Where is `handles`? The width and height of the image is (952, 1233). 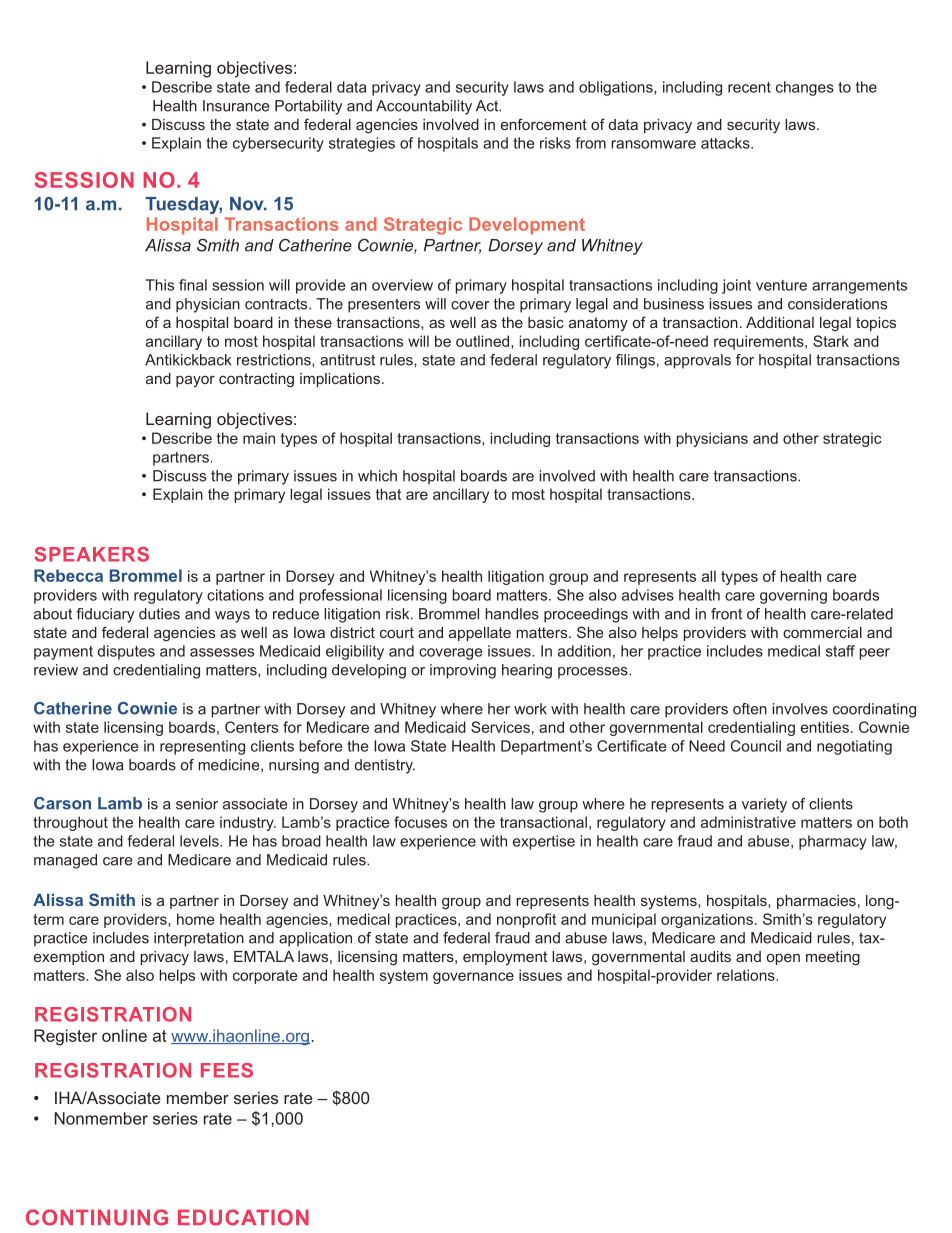
handles is located at coordinates (512, 614).
